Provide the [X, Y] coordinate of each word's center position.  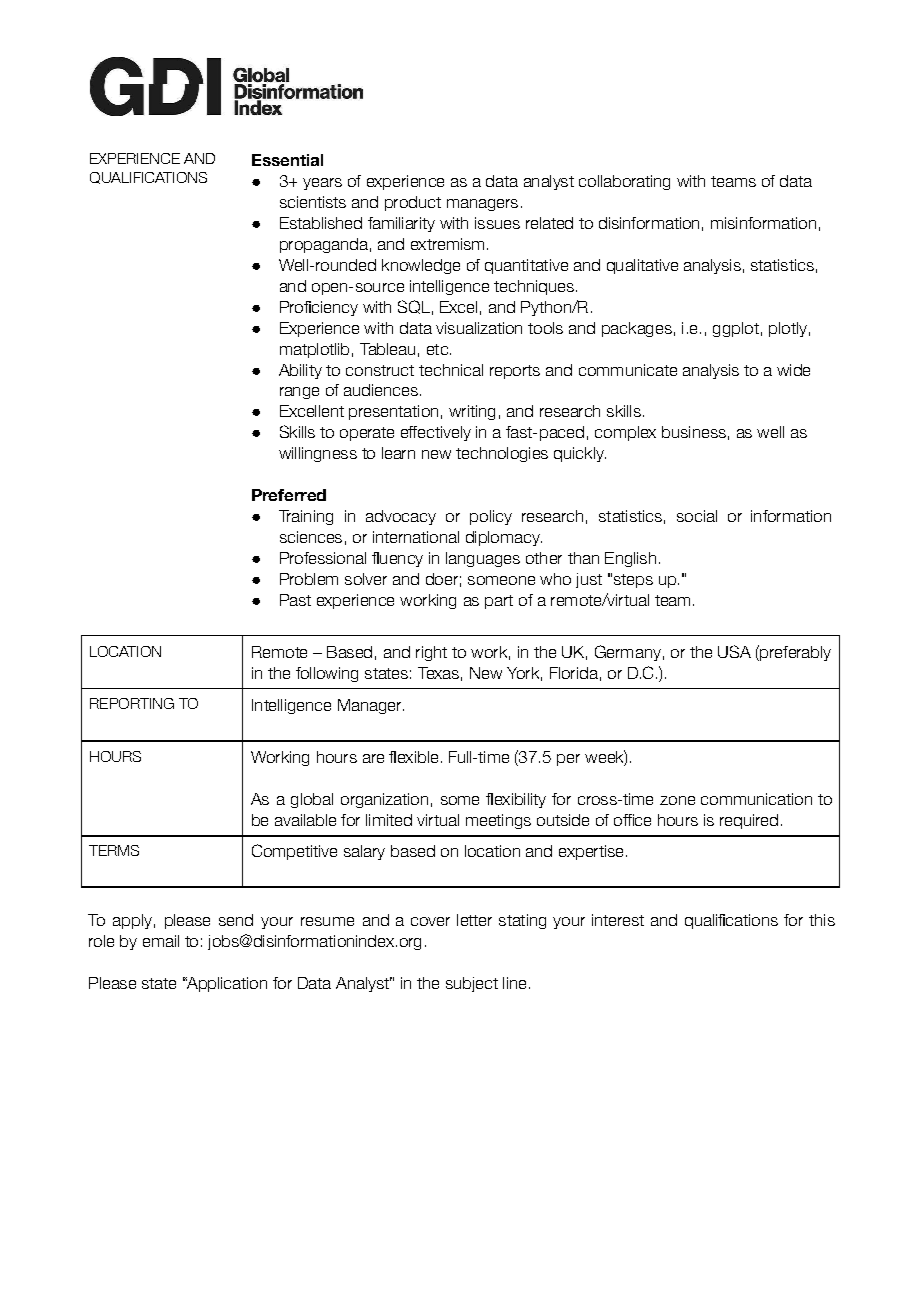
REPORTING [132, 703]
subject [472, 984]
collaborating [624, 182]
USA [734, 651]
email [161, 941]
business [694, 432]
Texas [438, 673]
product [413, 203]
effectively [436, 433]
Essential [287, 160]
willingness [318, 454]
